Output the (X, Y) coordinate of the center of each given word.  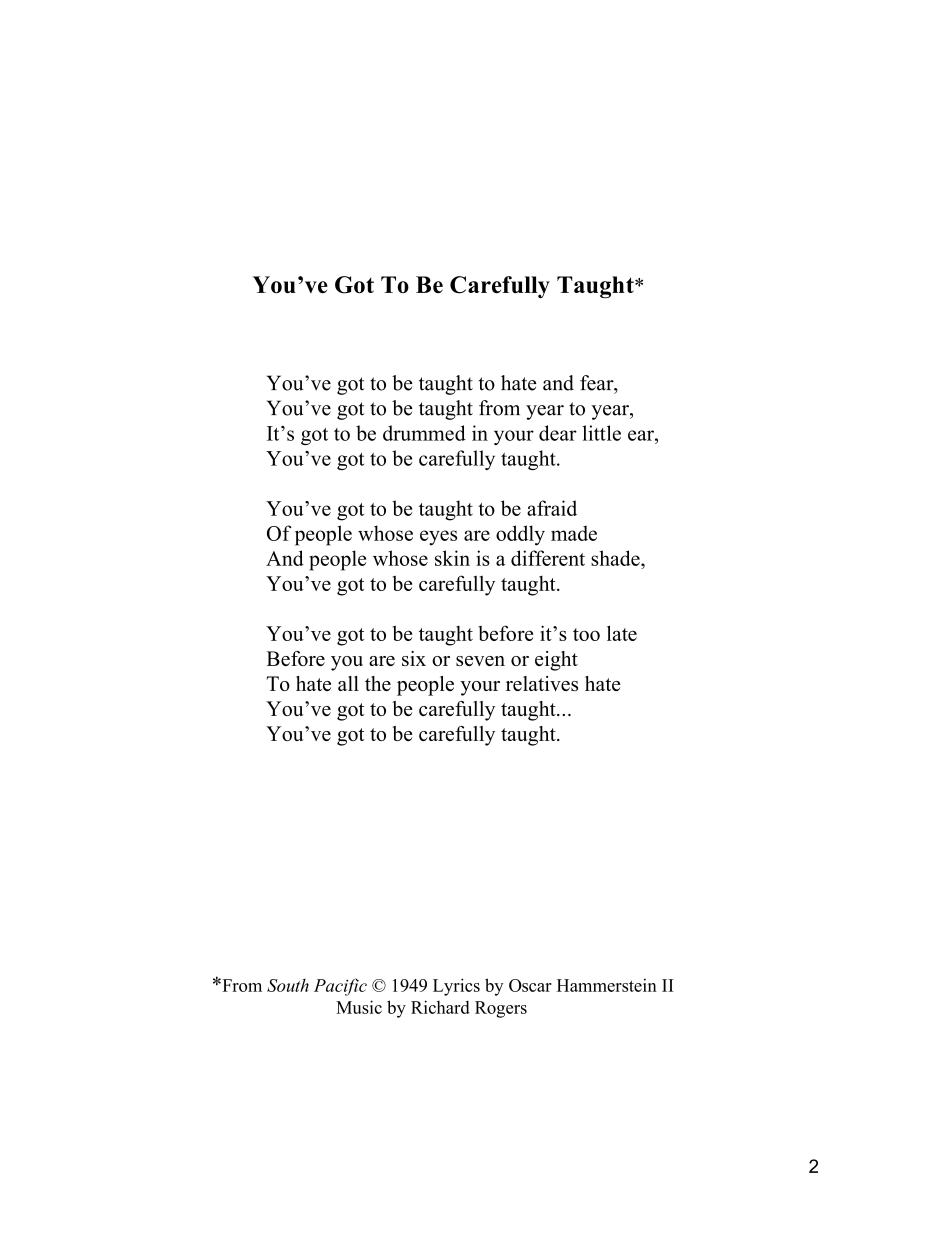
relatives (542, 683)
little (601, 433)
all (348, 683)
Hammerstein (607, 985)
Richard (440, 1007)
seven (480, 661)
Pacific (340, 987)
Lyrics (456, 987)
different (548, 558)
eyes (438, 538)
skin (452, 558)
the (378, 683)
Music (359, 1007)
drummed (424, 433)
